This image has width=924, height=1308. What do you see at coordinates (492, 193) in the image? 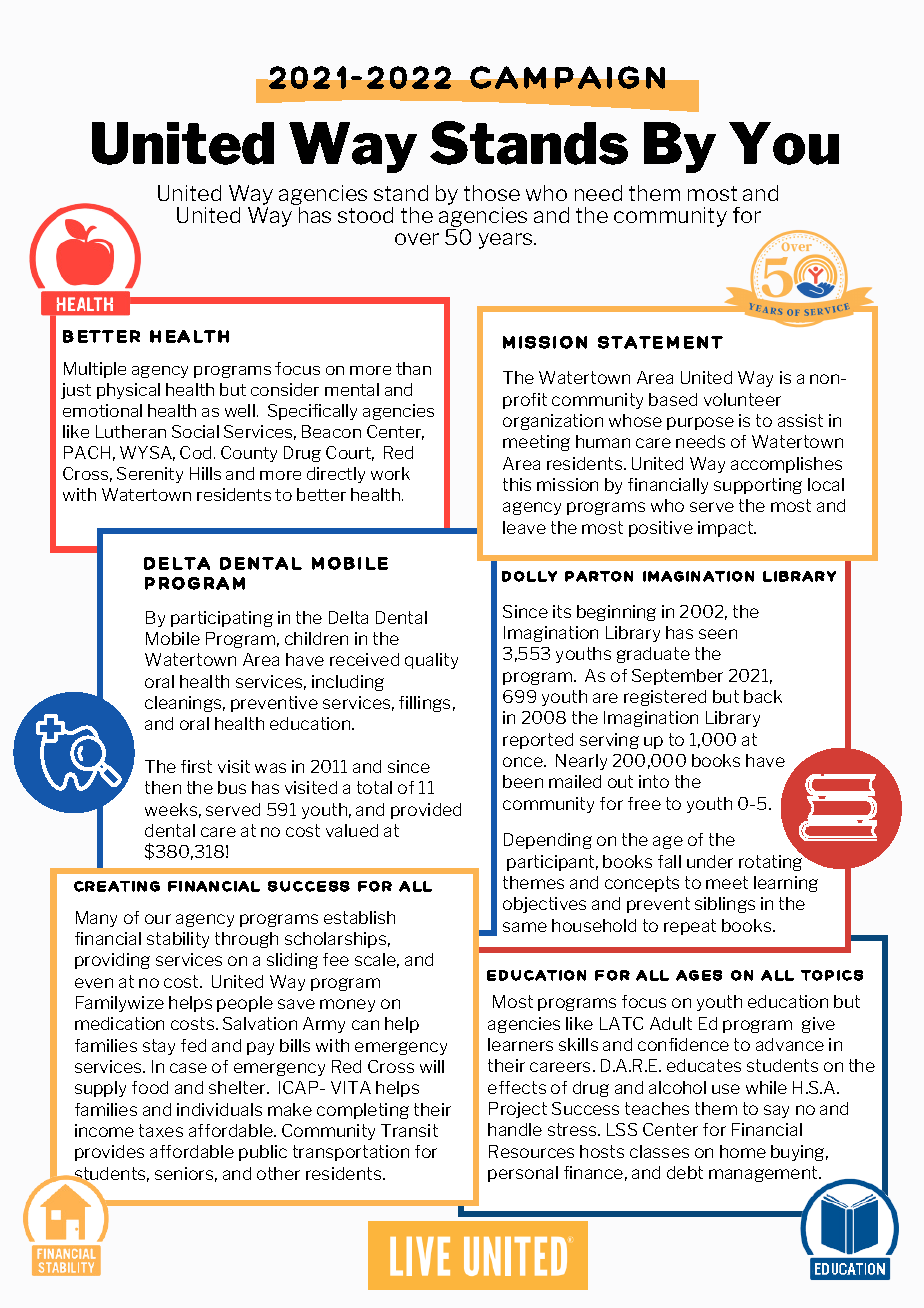
I see `those` at bounding box center [492, 193].
